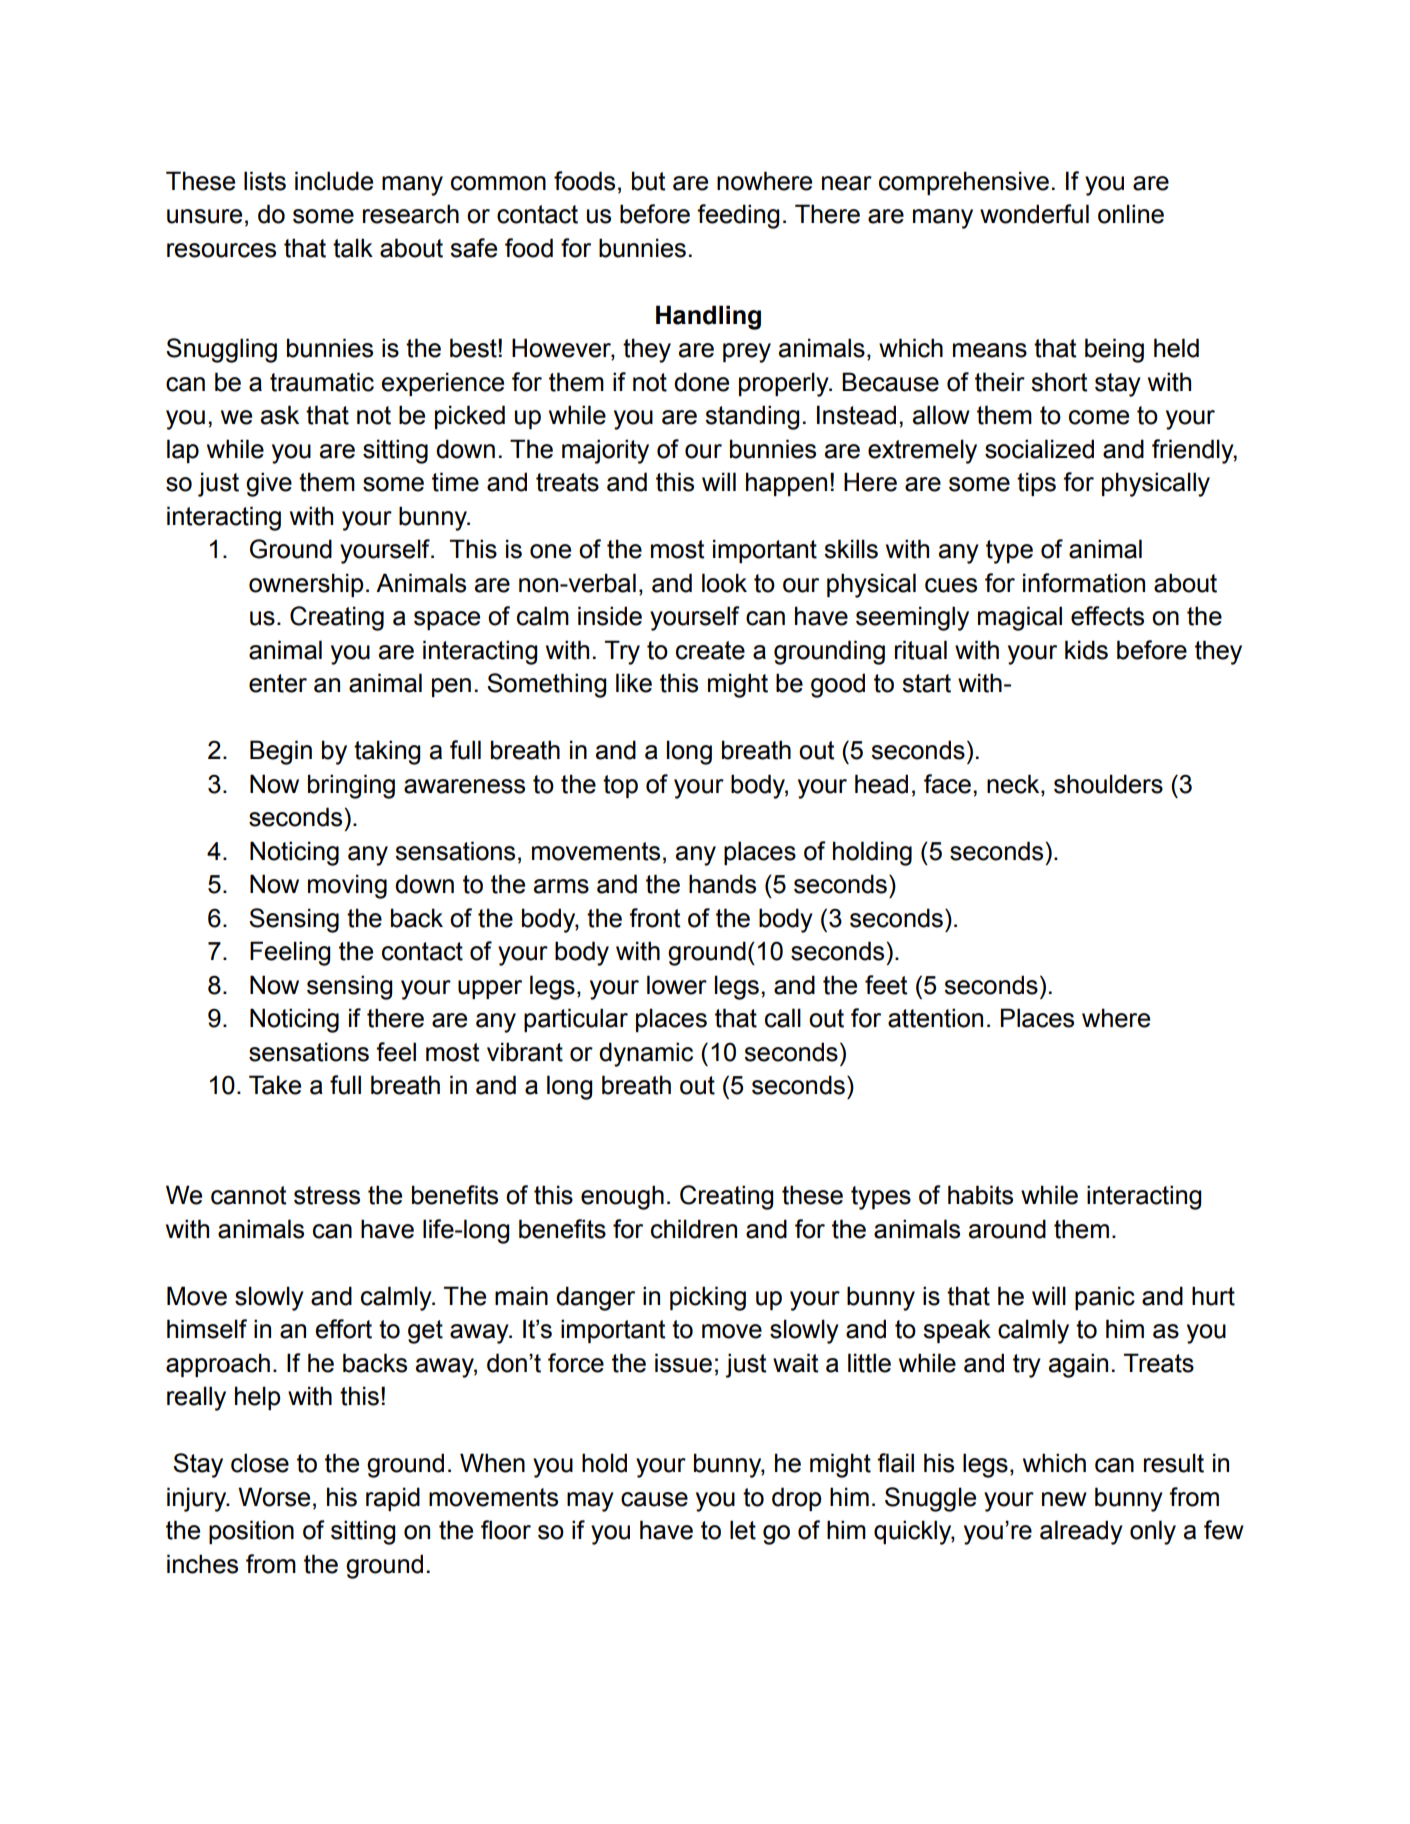 The width and height of the screenshot is (1410, 1824). Describe the element at coordinates (724, 583) in the screenshot. I see `look` at that location.
